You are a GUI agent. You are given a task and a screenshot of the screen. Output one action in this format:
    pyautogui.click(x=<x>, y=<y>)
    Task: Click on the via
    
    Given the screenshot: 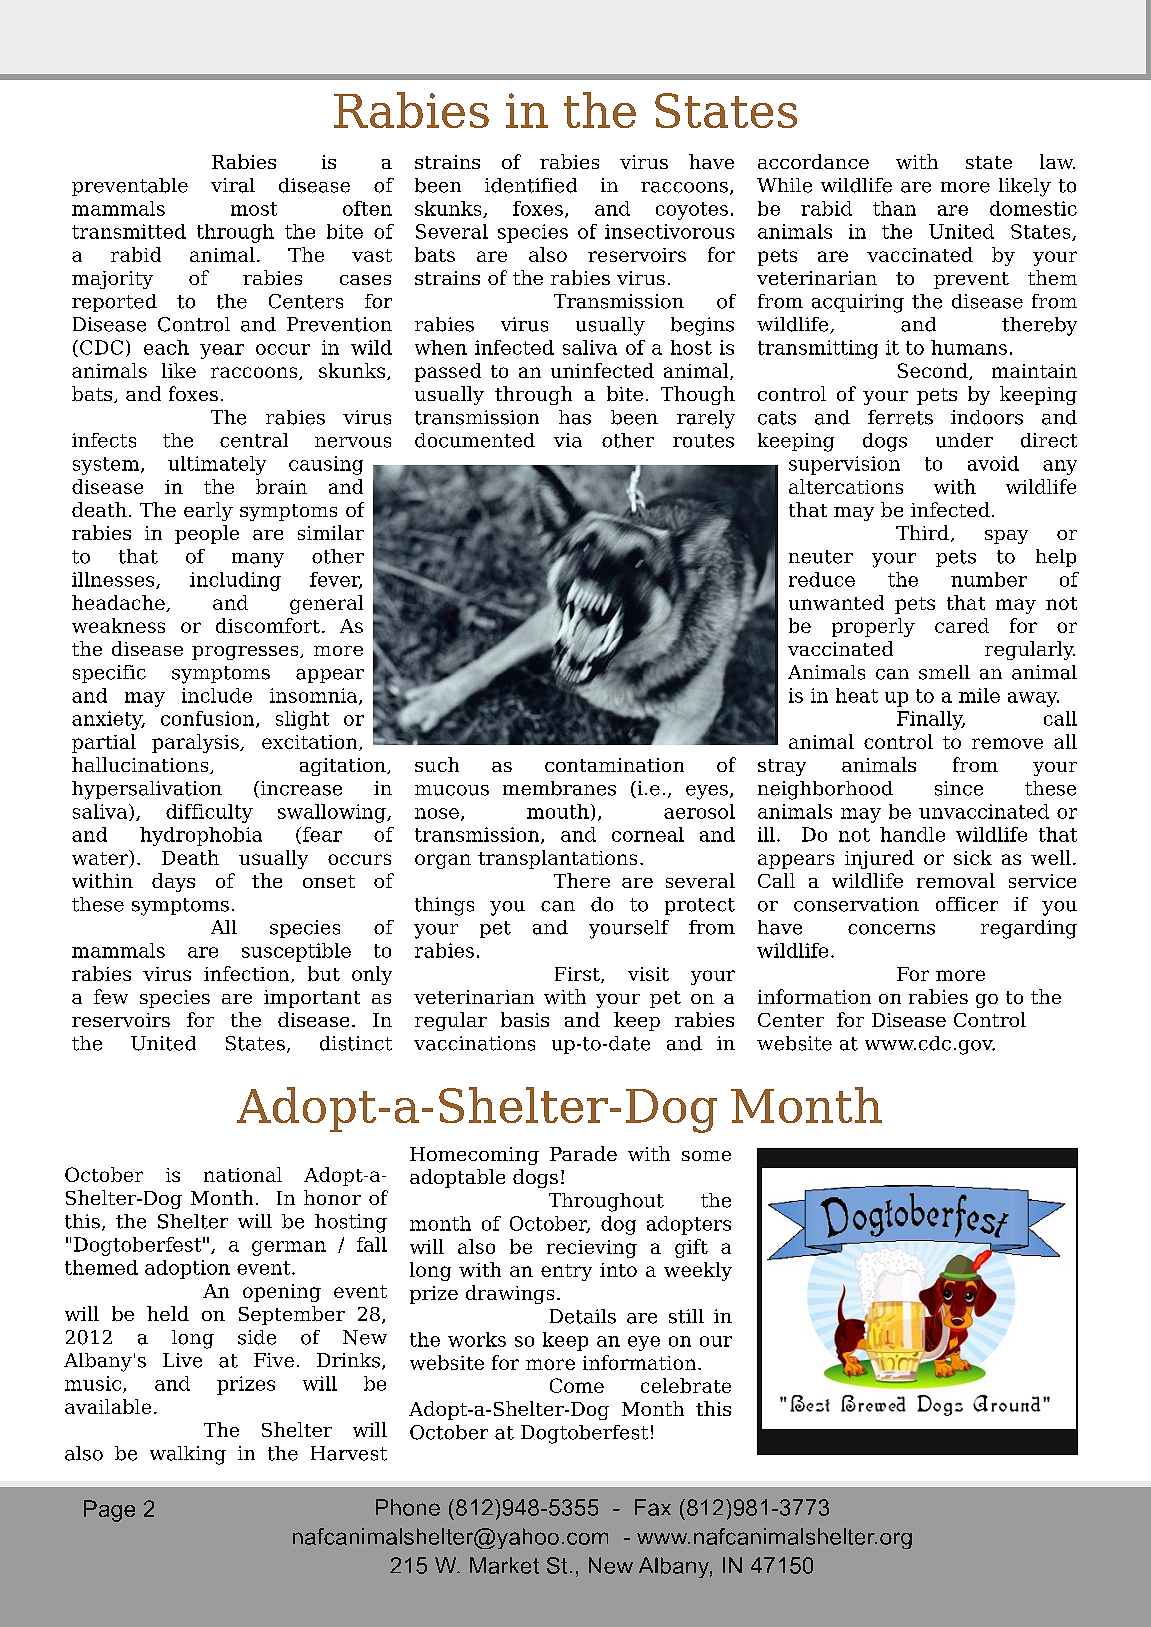 What is the action you would take?
    pyautogui.click(x=568, y=440)
